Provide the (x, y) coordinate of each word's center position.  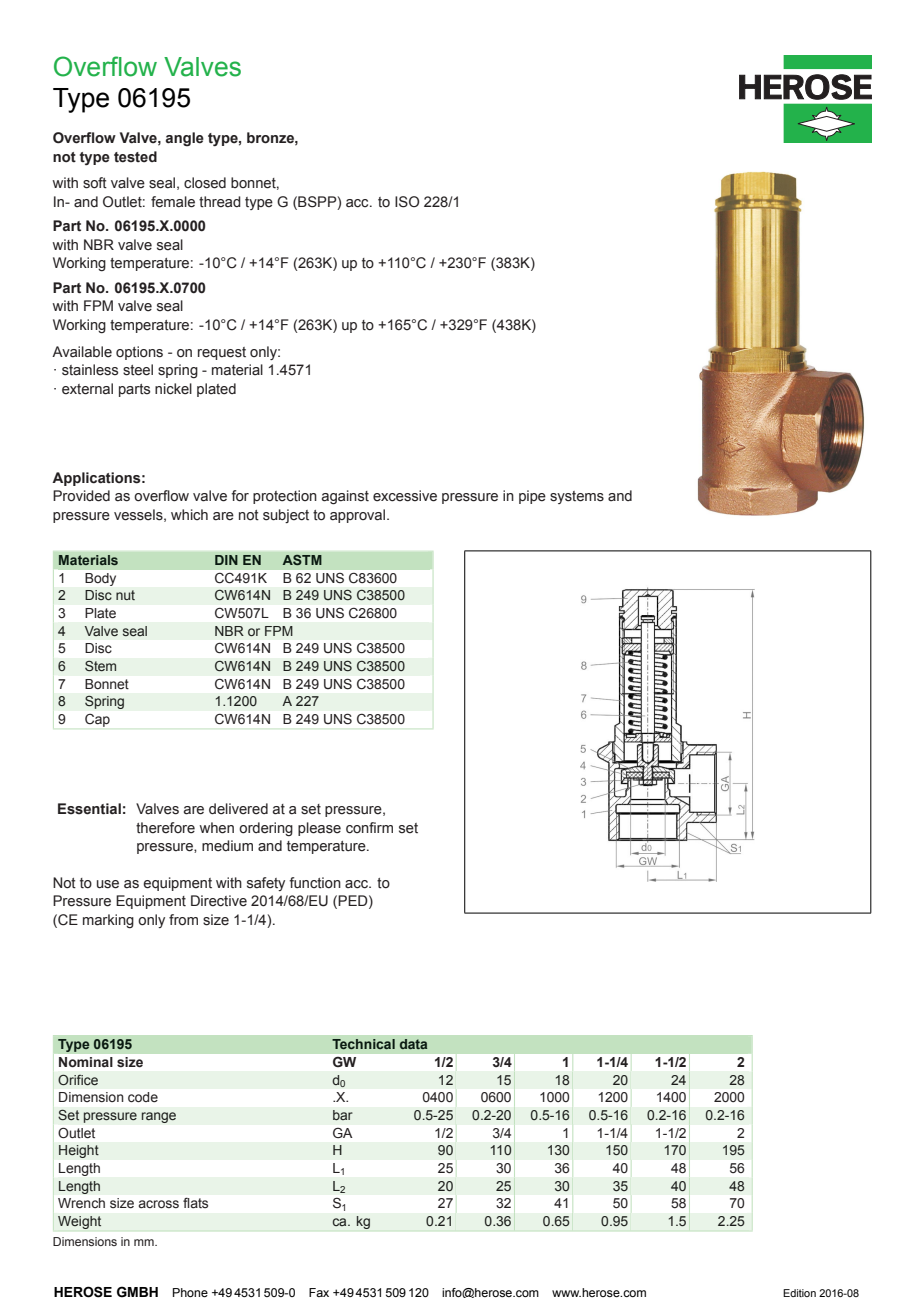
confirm (369, 828)
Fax (319, 1292)
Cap (97, 720)
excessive (405, 496)
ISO (407, 202)
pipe (532, 497)
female (173, 202)
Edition (799, 1293)
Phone (190, 1292)
